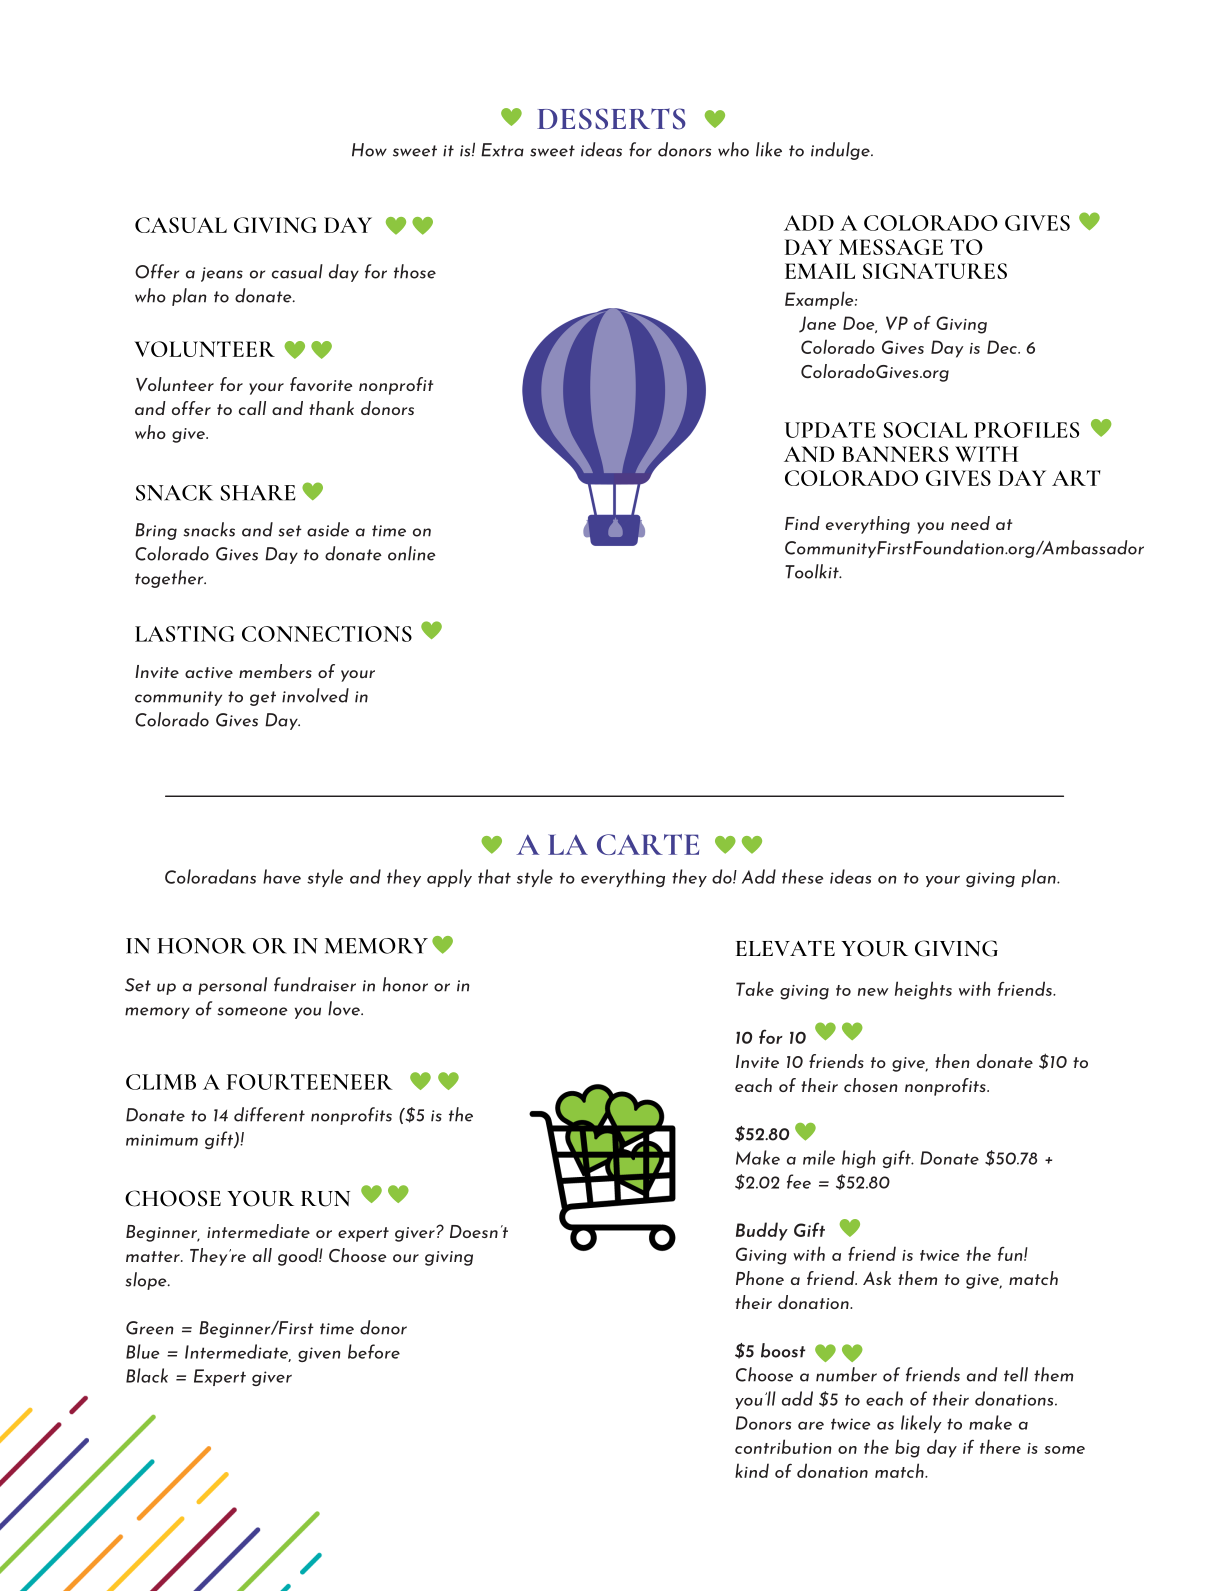 The height and width of the document is (1591, 1229). Describe the element at coordinates (282, 876) in the document. I see `have` at that location.
